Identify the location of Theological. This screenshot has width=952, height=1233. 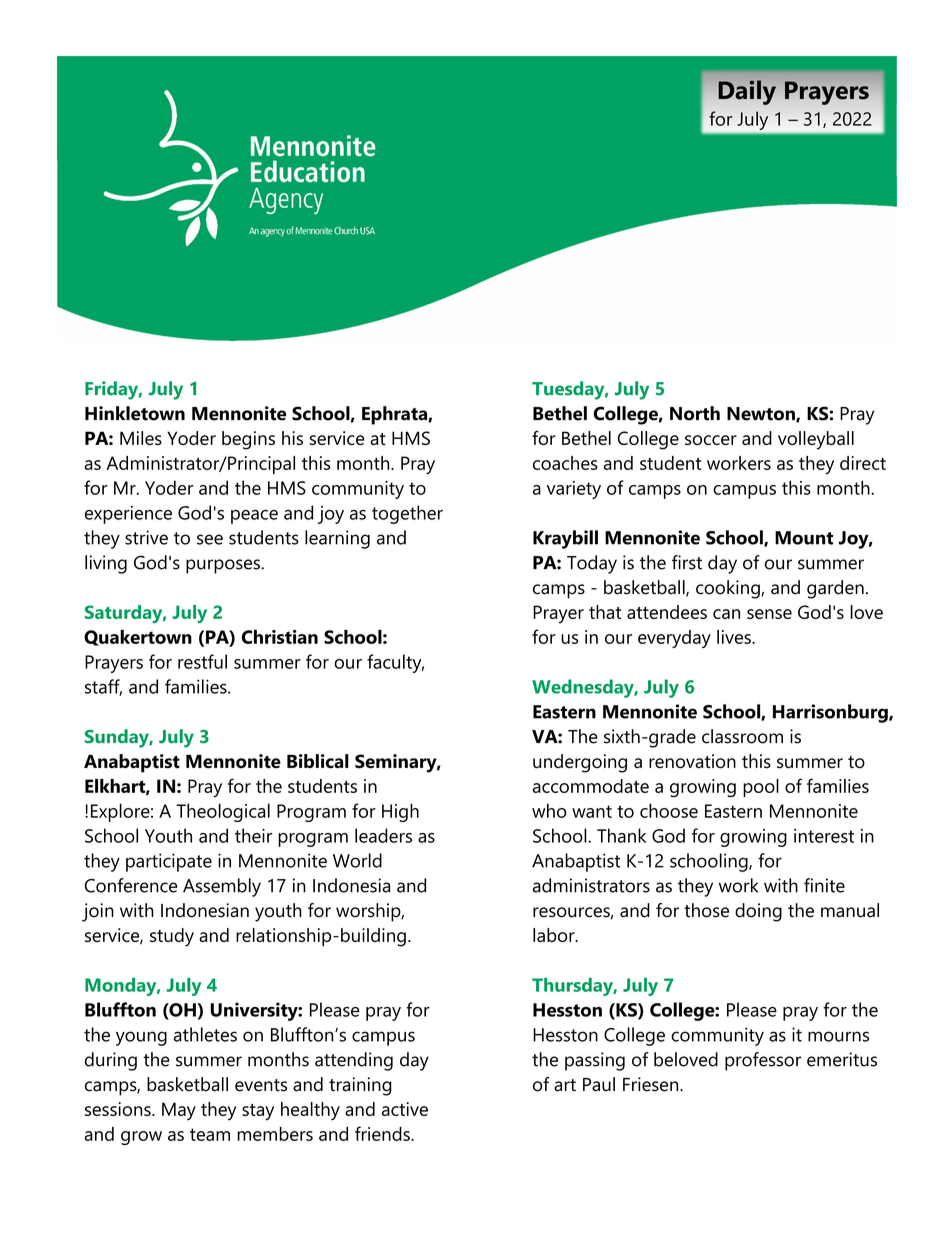
(223, 812).
